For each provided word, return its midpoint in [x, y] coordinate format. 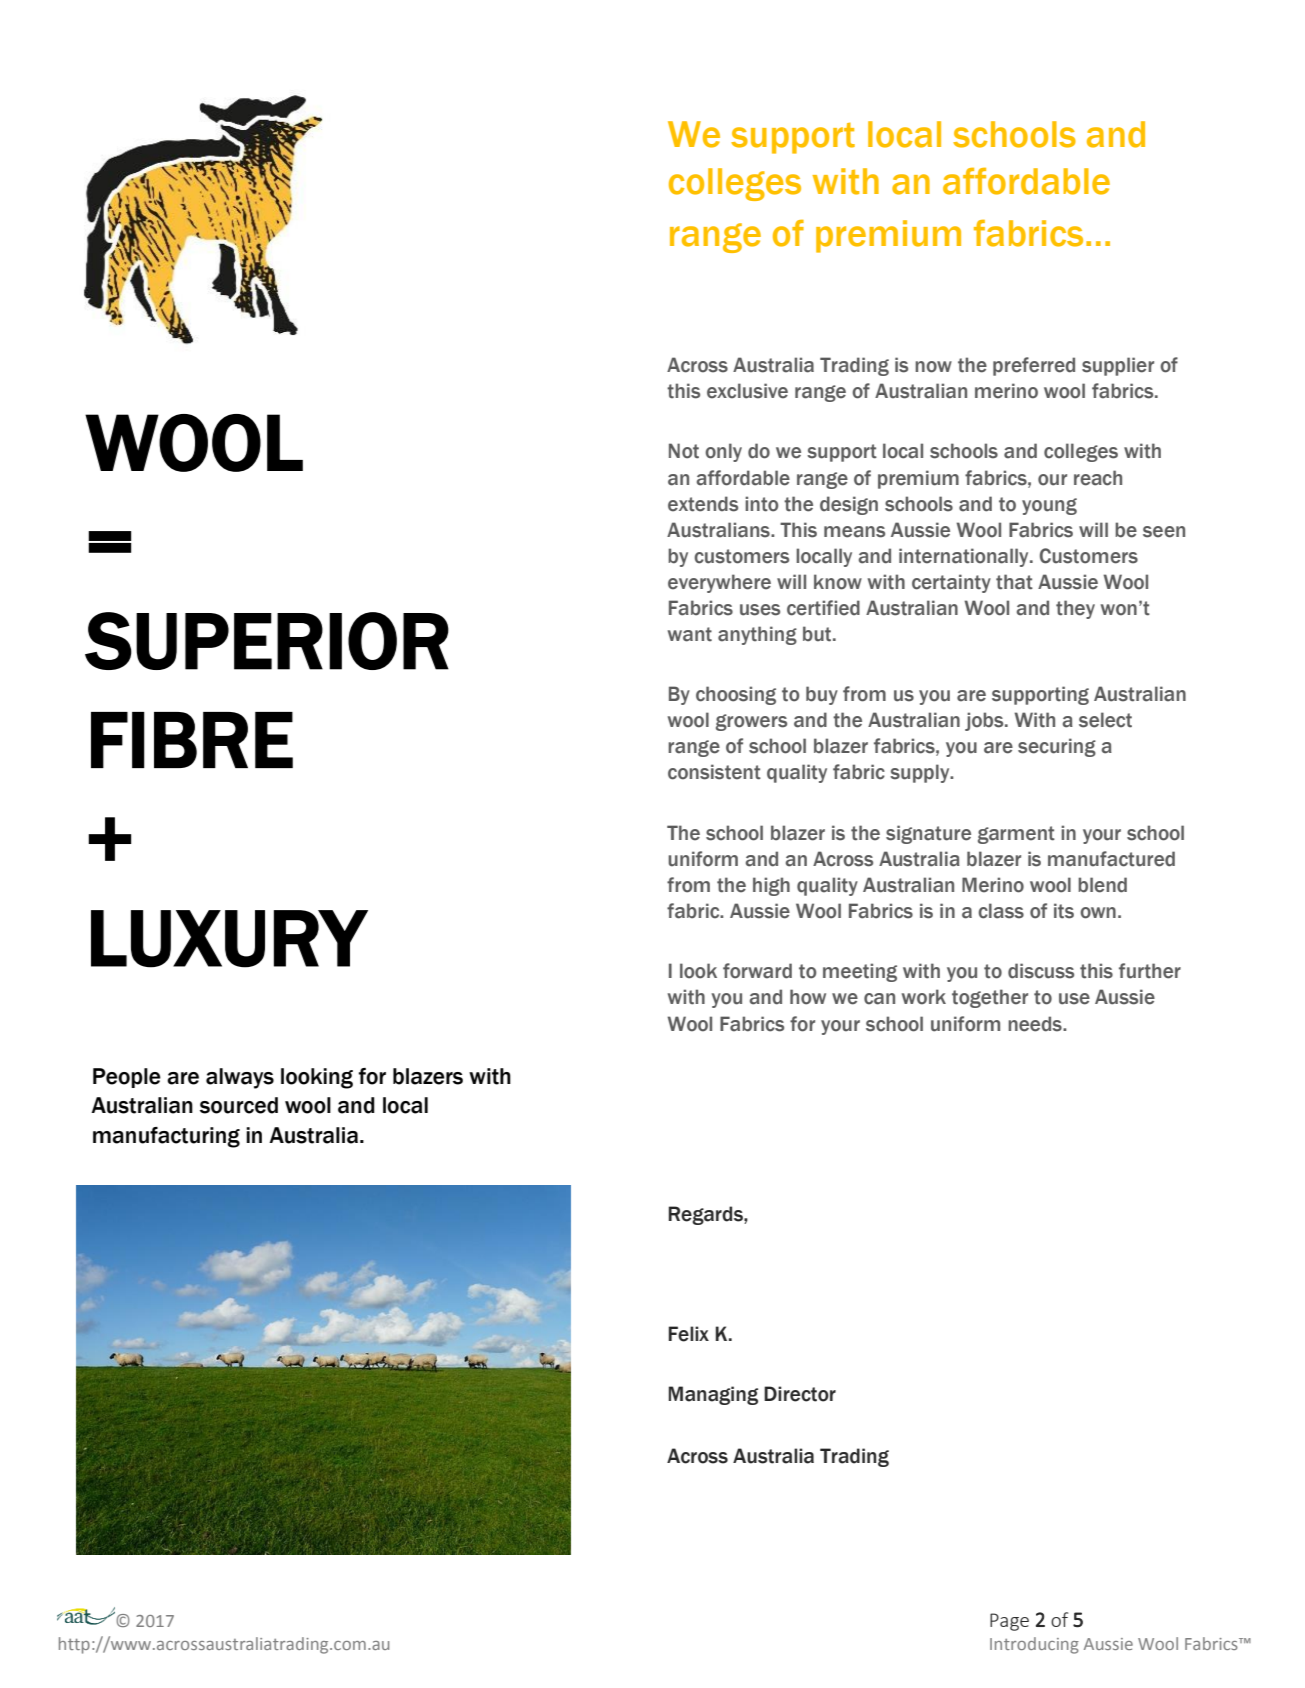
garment [1016, 835]
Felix [689, 1334]
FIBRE [192, 740]
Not [684, 451]
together [990, 998]
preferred [1034, 366]
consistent [714, 772]
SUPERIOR [267, 641]
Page [1009, 1622]
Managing [713, 1395]
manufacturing [166, 1137]
